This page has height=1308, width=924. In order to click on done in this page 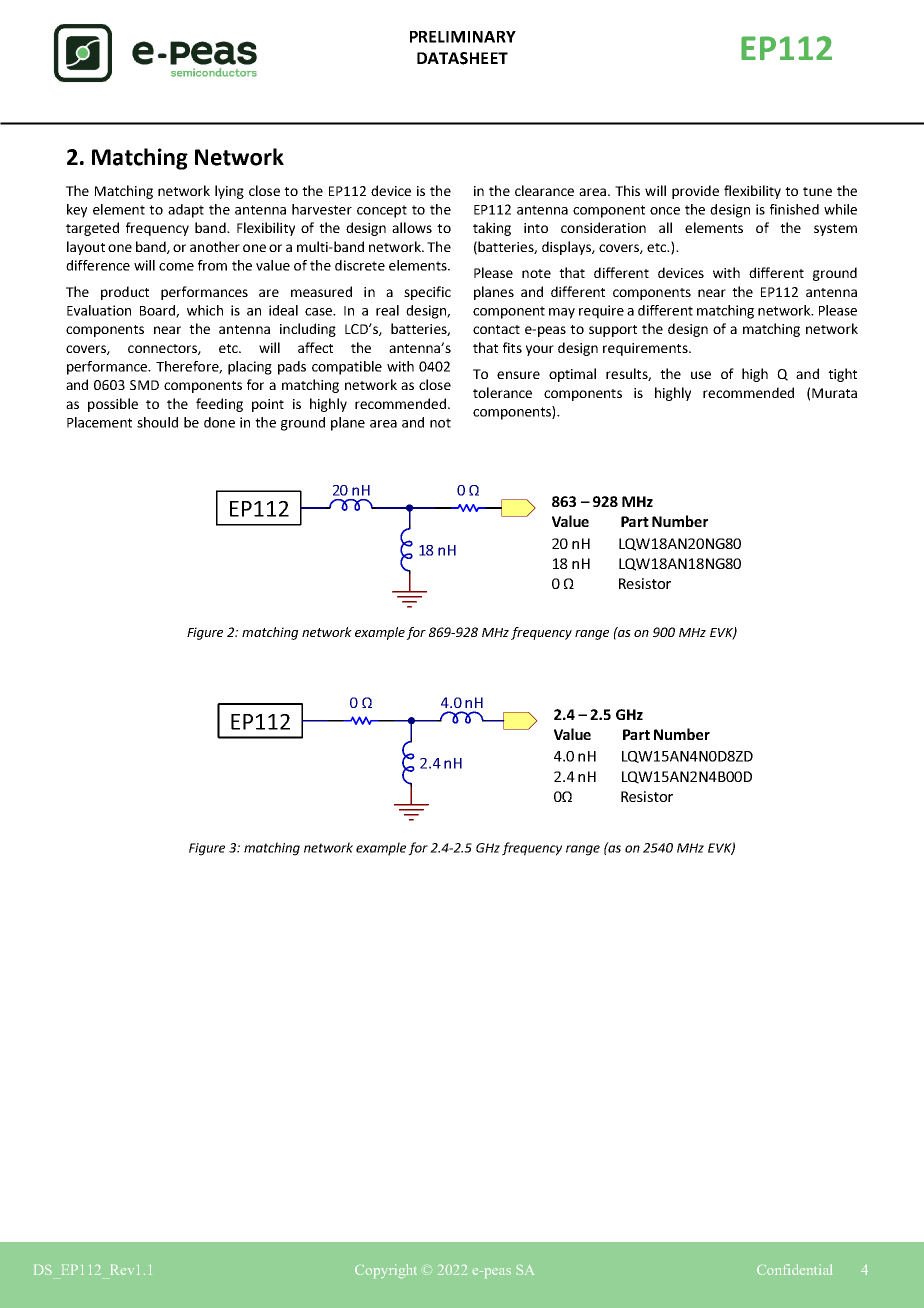, I will do `click(219, 422)`.
